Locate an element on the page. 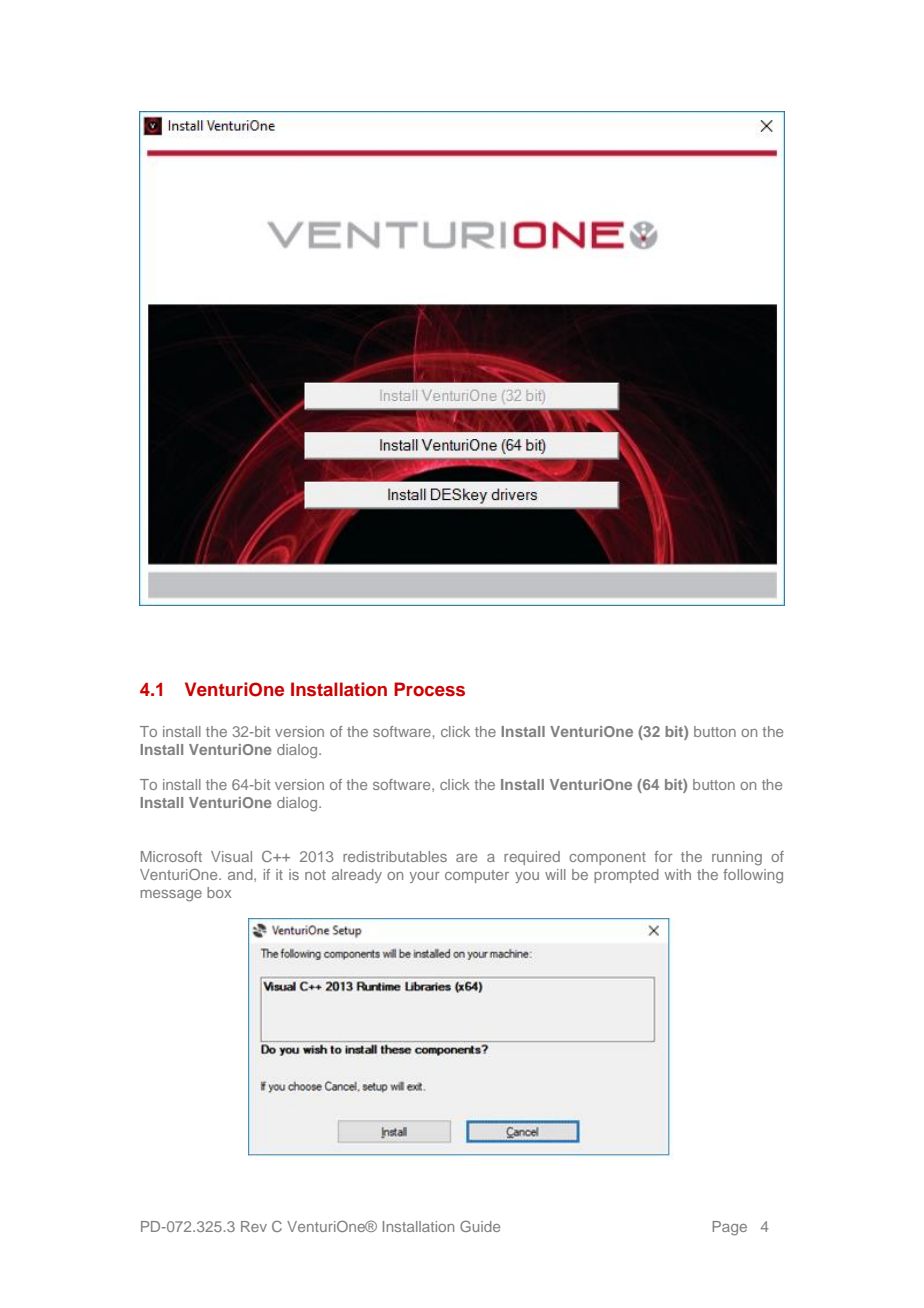  message is located at coordinates (171, 896).
